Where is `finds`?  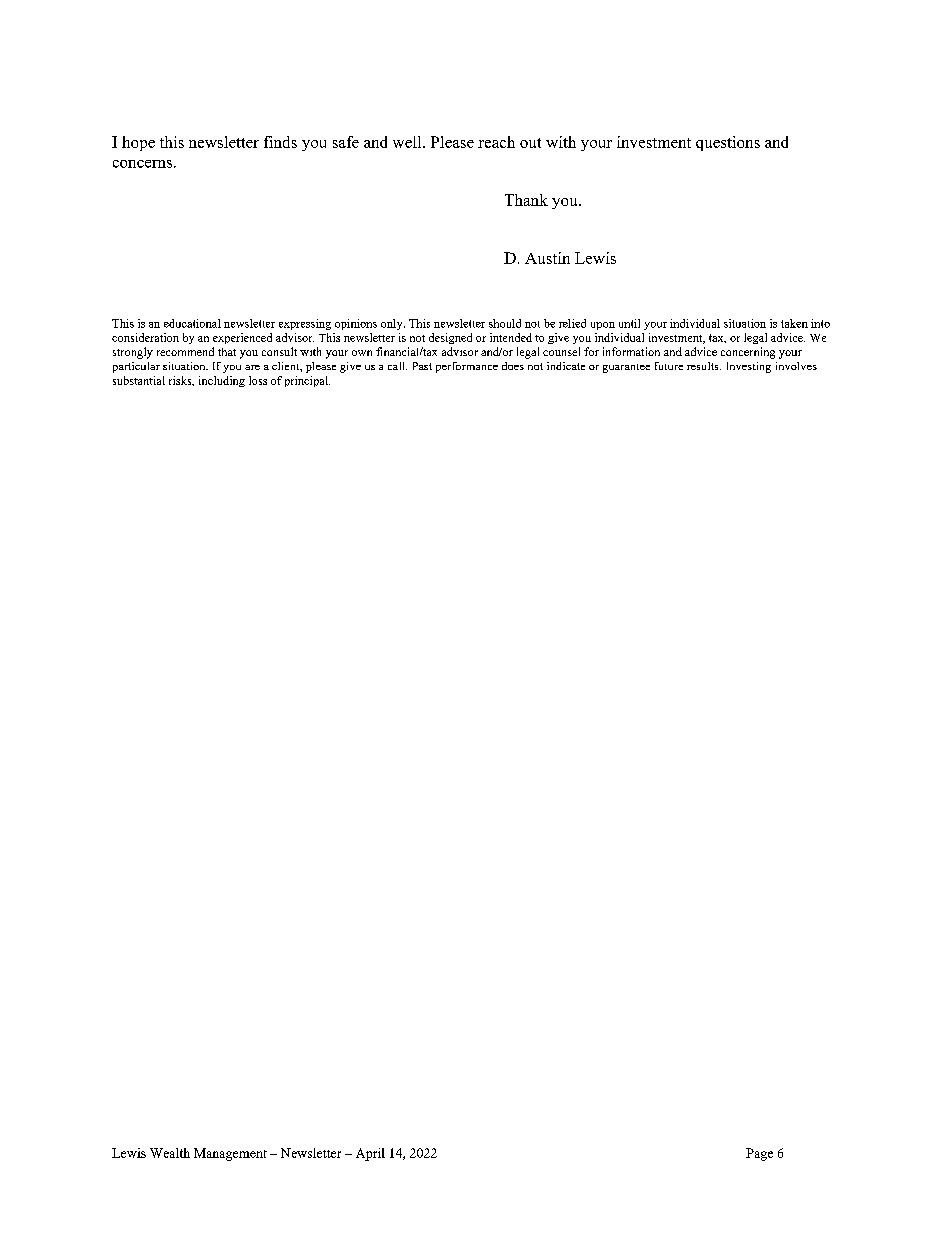 finds is located at coordinates (280, 142).
